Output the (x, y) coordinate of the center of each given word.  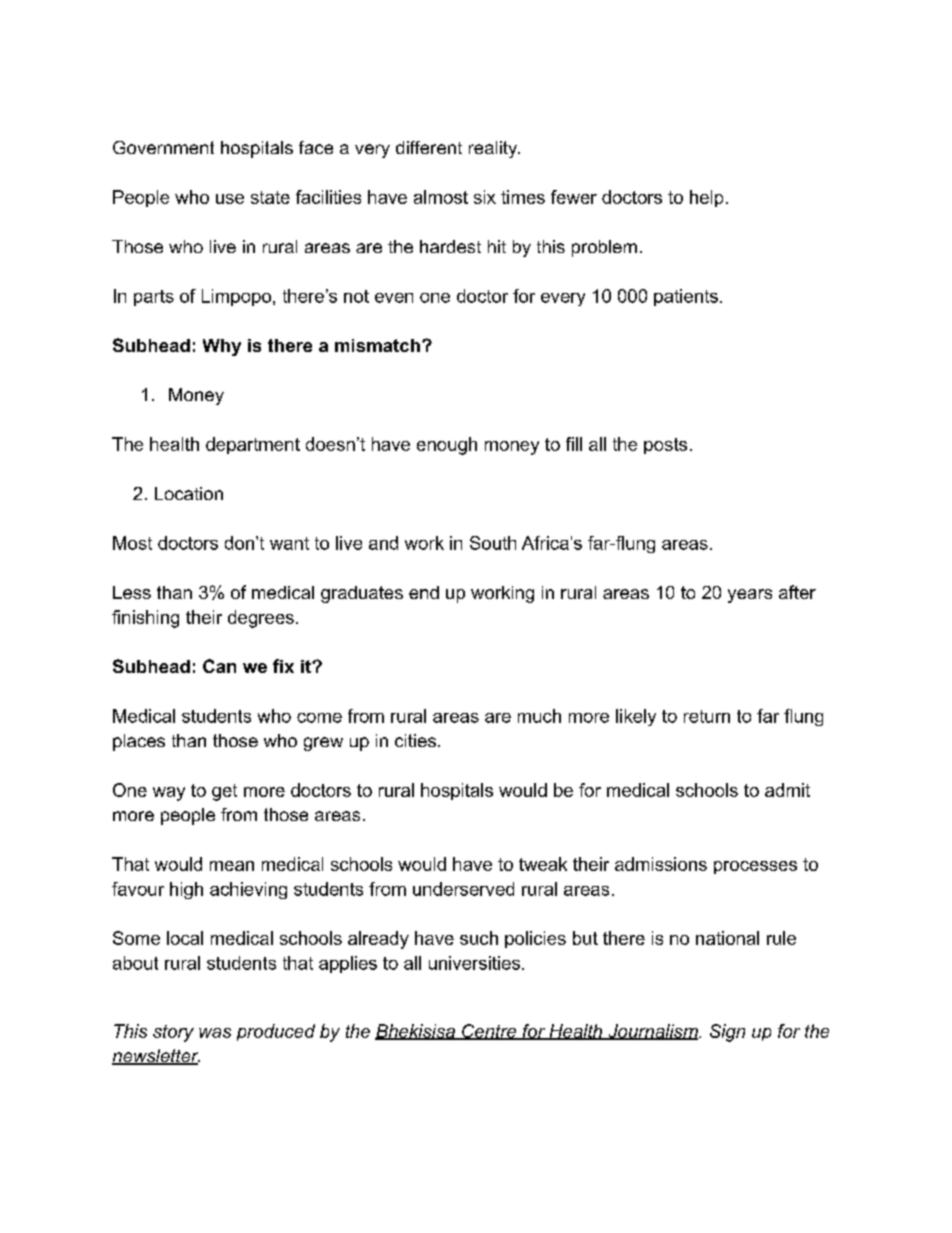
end (424, 592)
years (750, 596)
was (215, 1033)
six (485, 197)
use (230, 199)
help (706, 198)
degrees (261, 619)
